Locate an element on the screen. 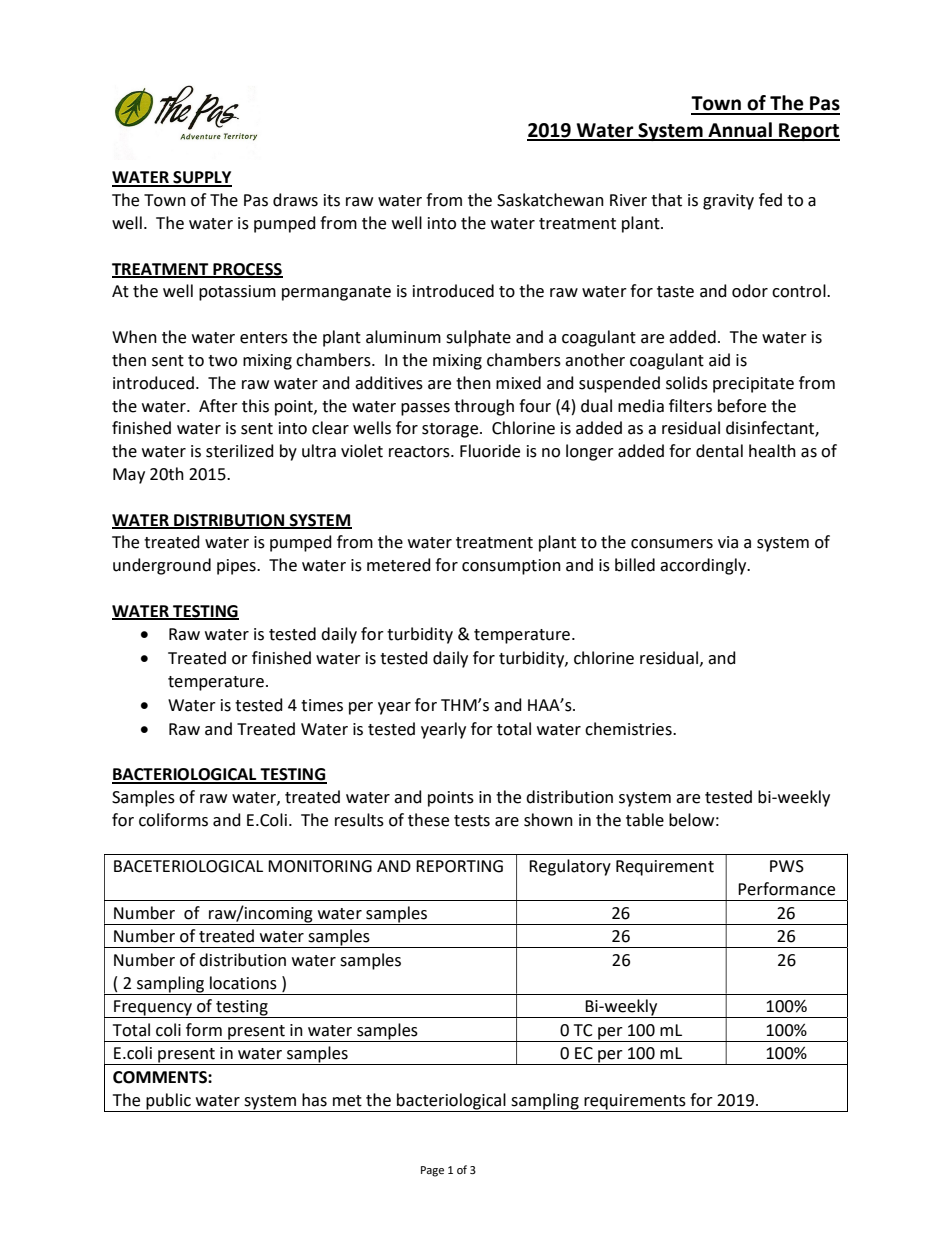  PWS is located at coordinates (787, 866).
